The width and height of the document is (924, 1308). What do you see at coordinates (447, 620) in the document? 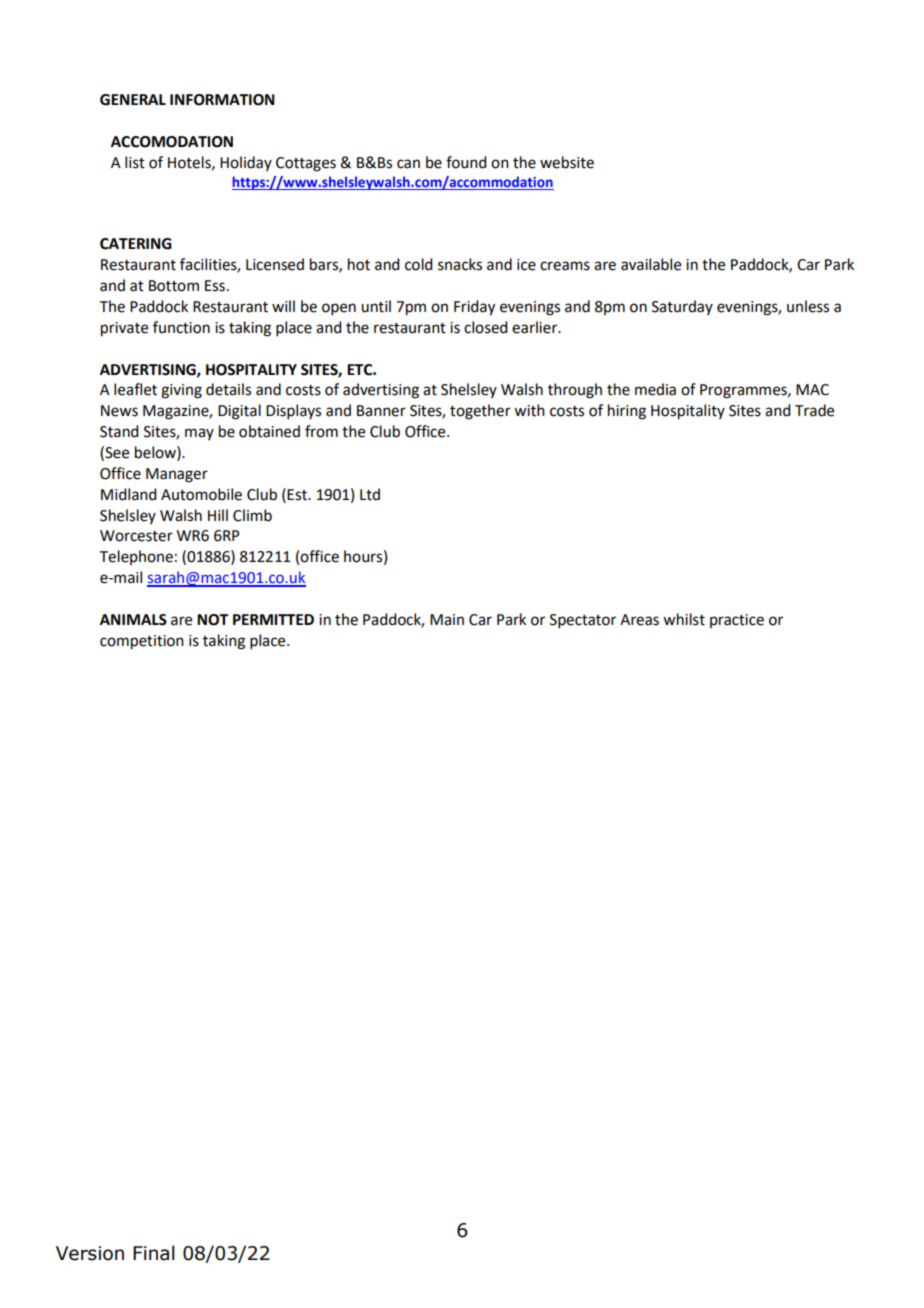
I see `Main` at bounding box center [447, 620].
